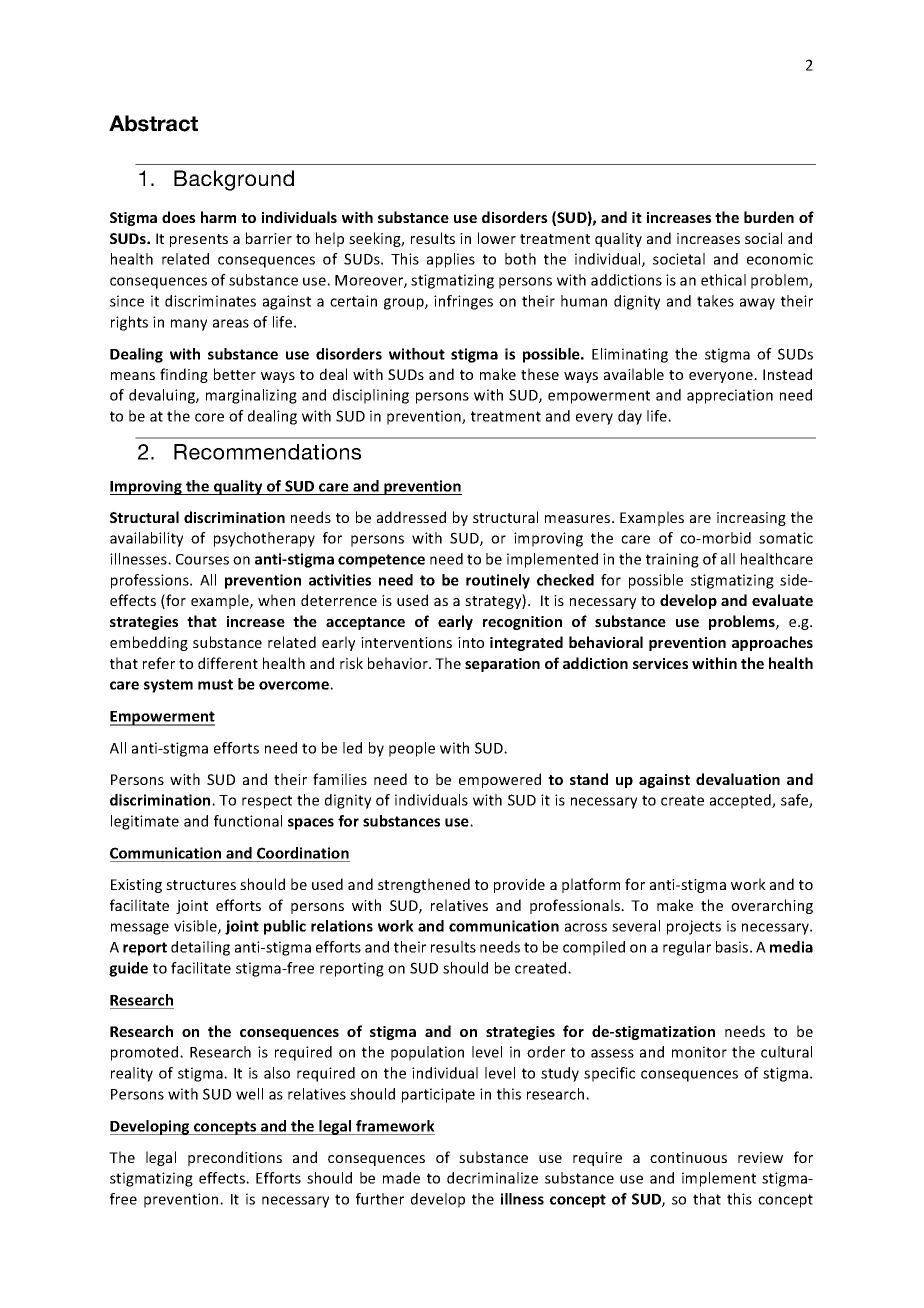 The height and width of the document is (1308, 924). Describe the element at coordinates (228, 663) in the document. I see `different` at that location.
